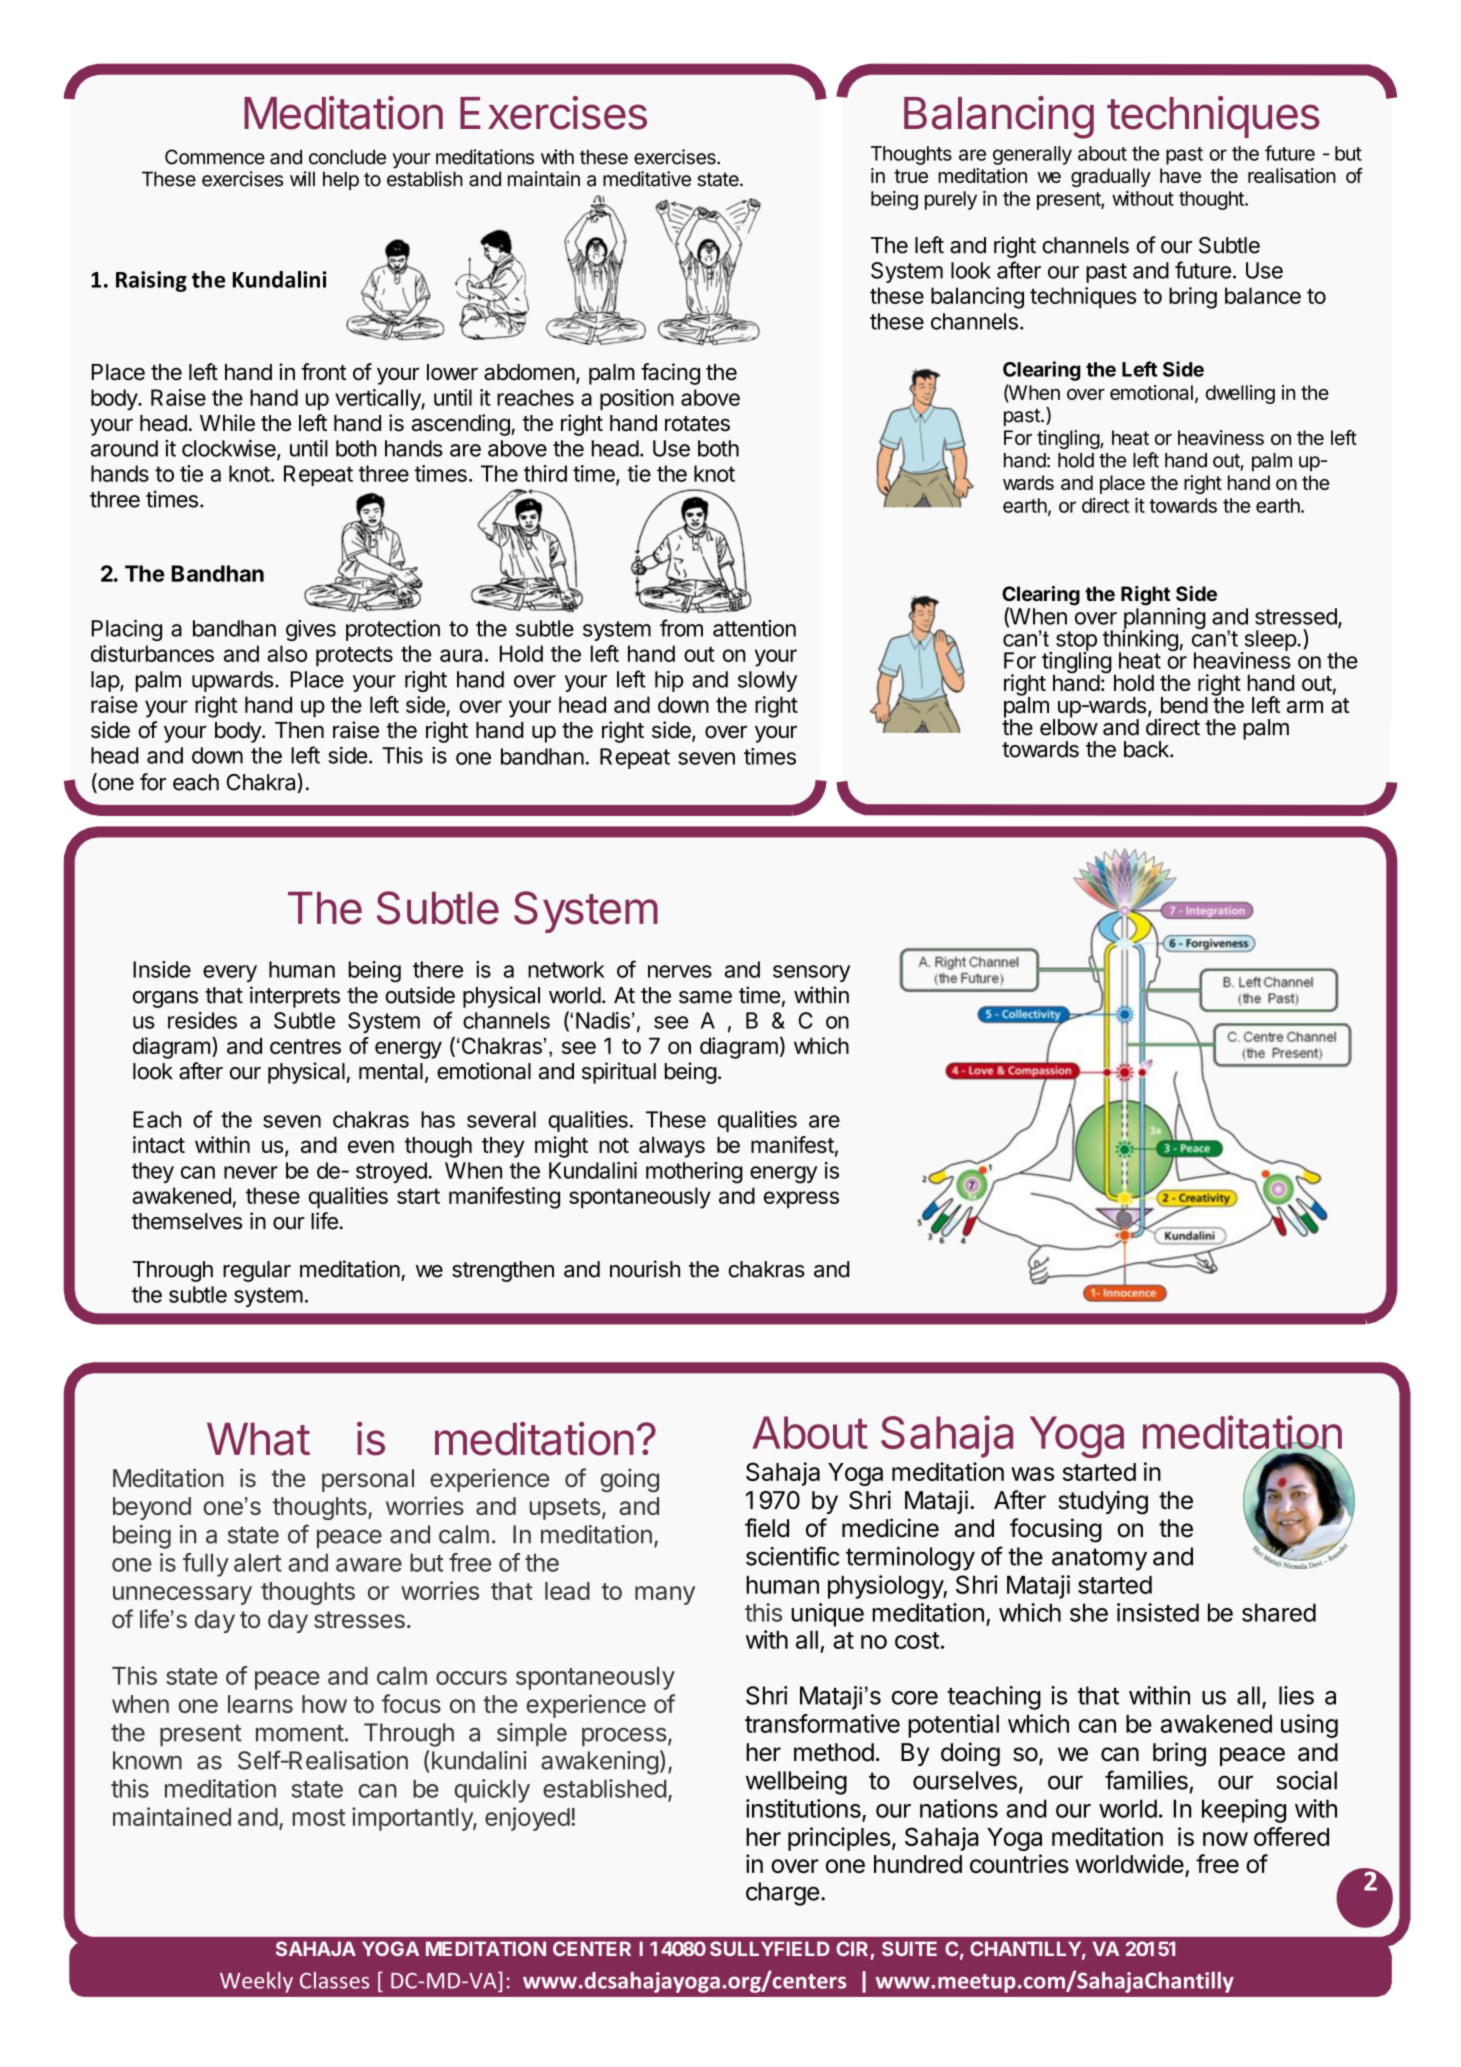 This screenshot has width=1461, height=2067. What do you see at coordinates (1019, 1863) in the screenshot?
I see `countries` at bounding box center [1019, 1863].
